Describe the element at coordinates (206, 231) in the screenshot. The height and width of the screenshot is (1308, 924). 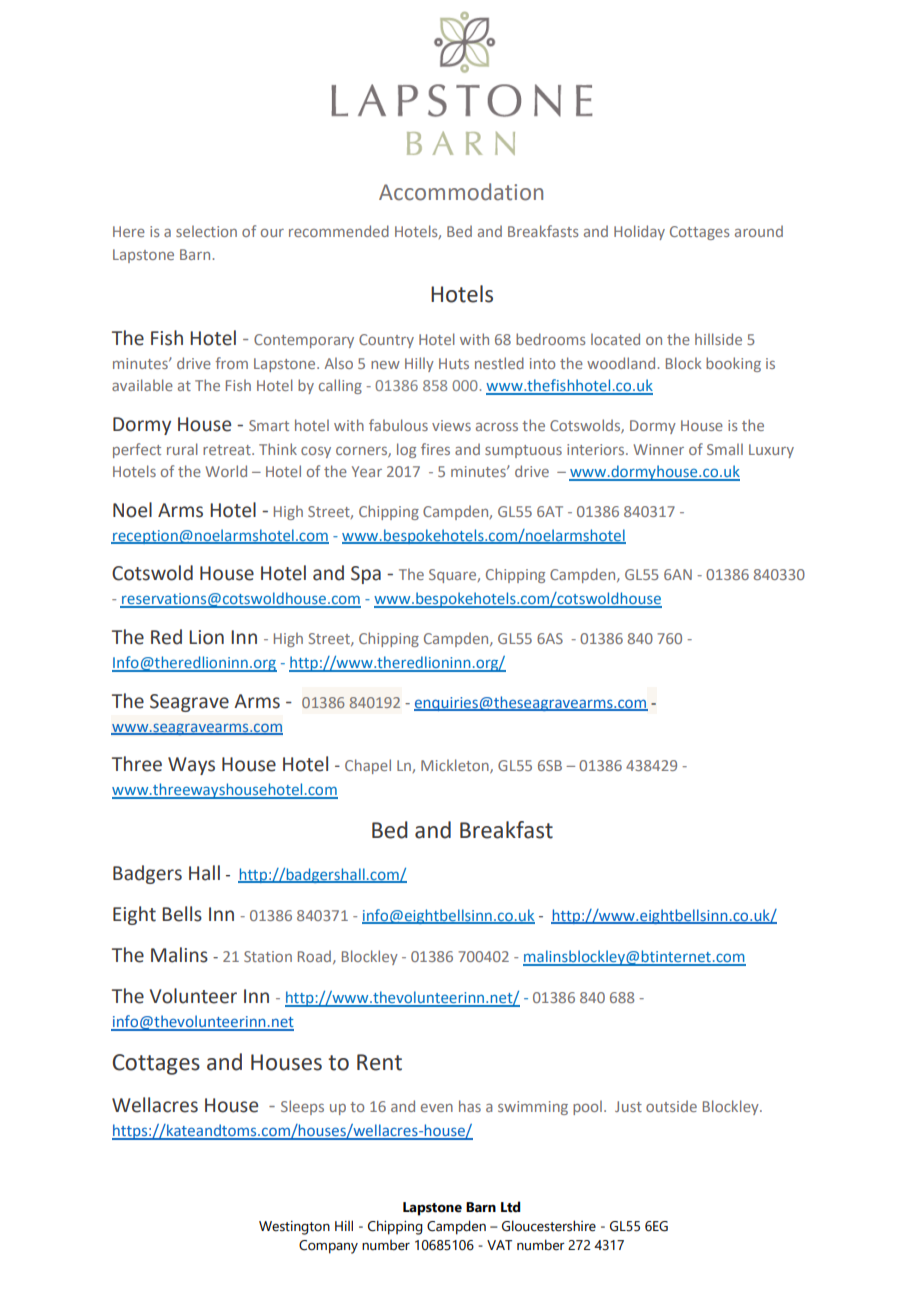
I see `selection` at that location.
